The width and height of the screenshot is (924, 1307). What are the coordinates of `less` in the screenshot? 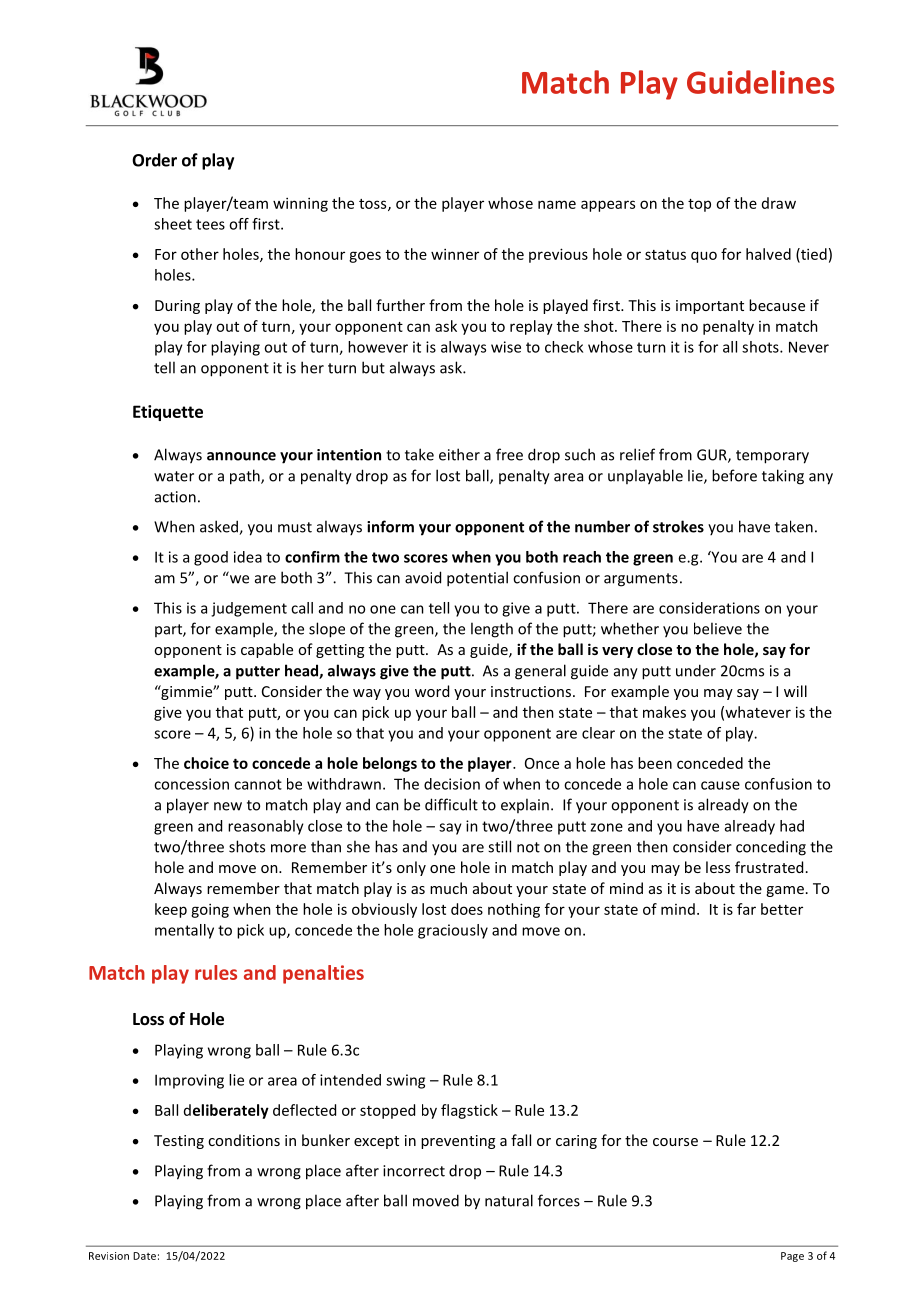 It's located at (718, 867).
